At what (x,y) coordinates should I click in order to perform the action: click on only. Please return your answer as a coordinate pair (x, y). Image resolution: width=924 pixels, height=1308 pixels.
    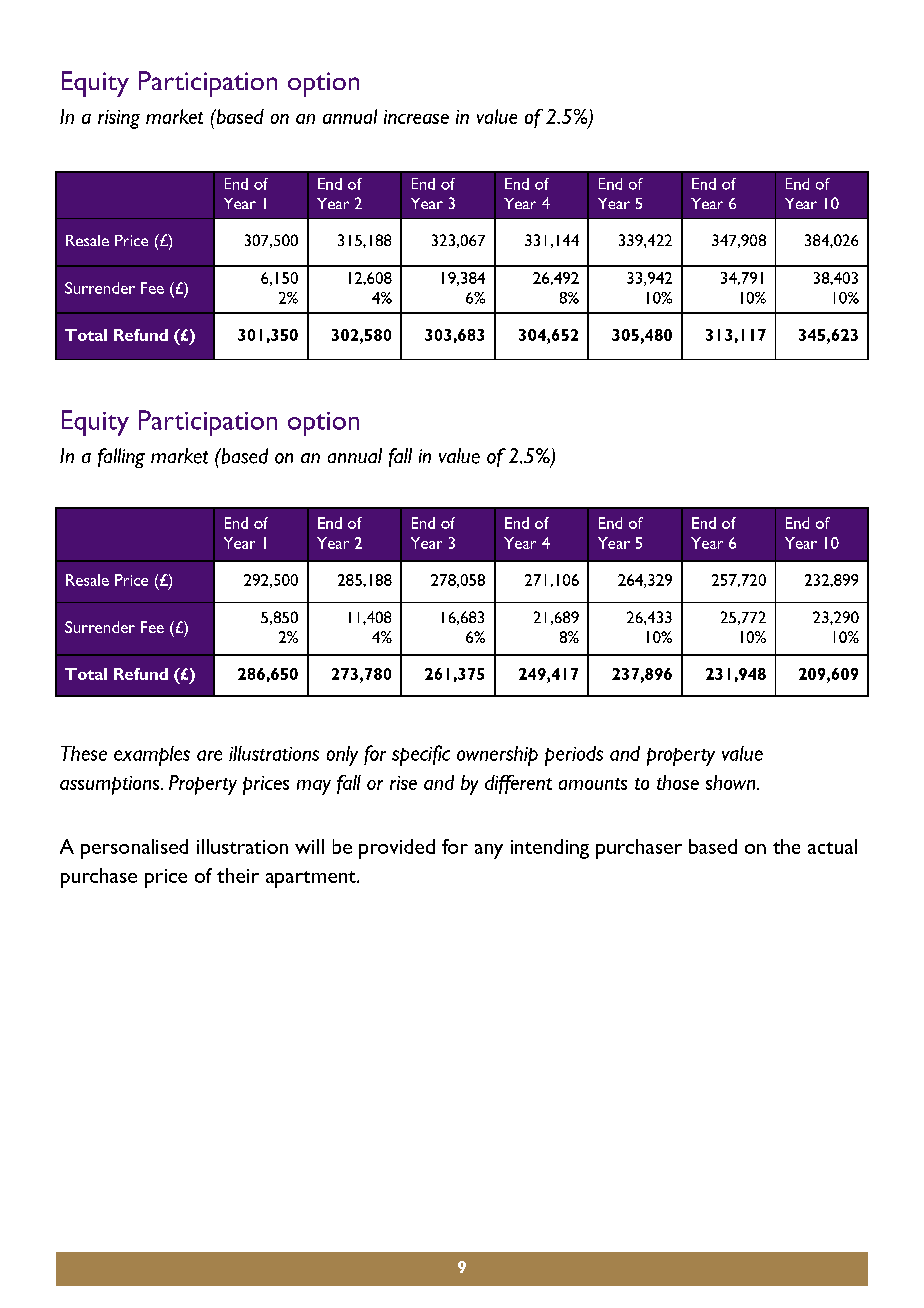
    Looking at the image, I should click on (342, 756).
